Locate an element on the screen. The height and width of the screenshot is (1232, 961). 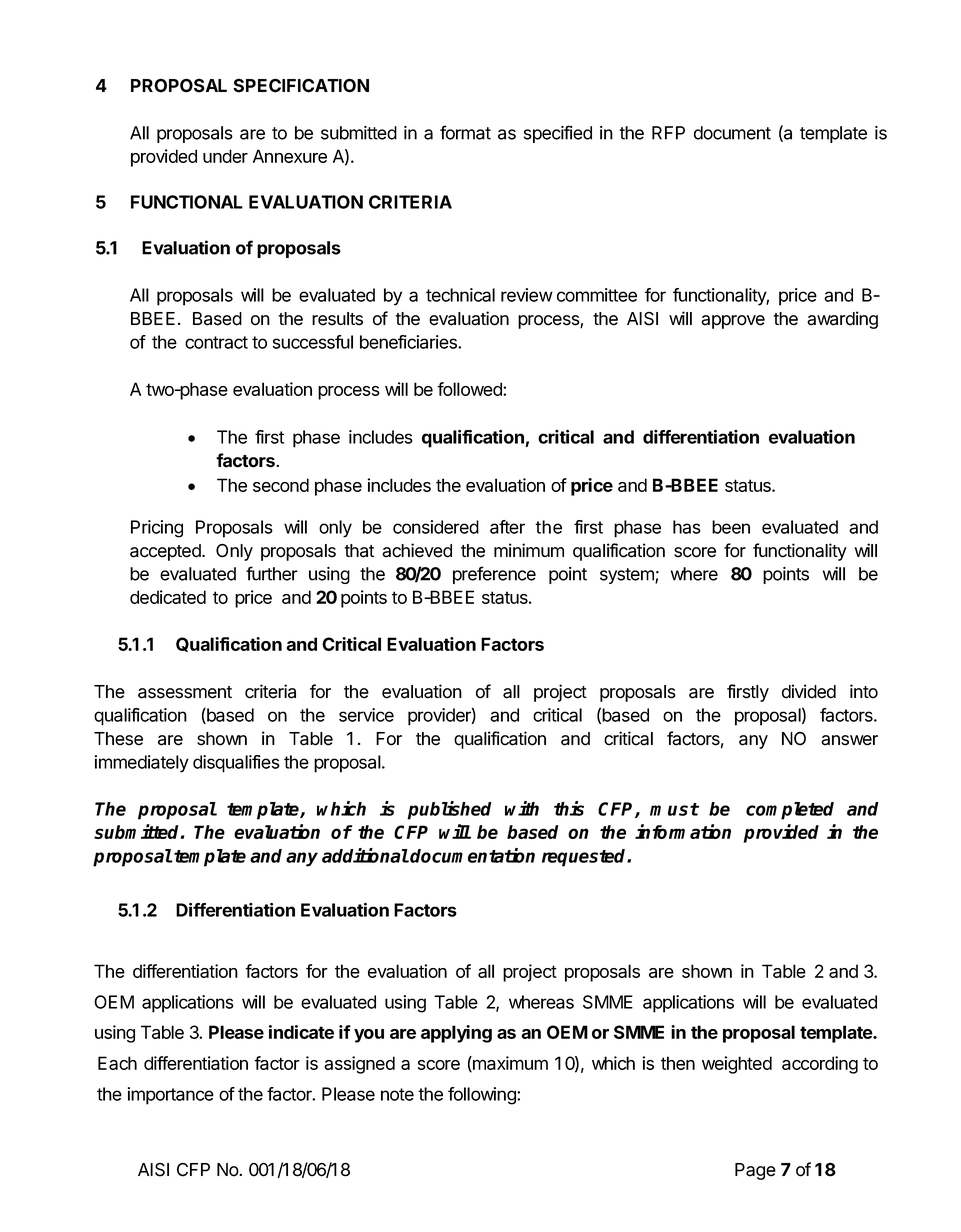
under is located at coordinates (225, 156).
